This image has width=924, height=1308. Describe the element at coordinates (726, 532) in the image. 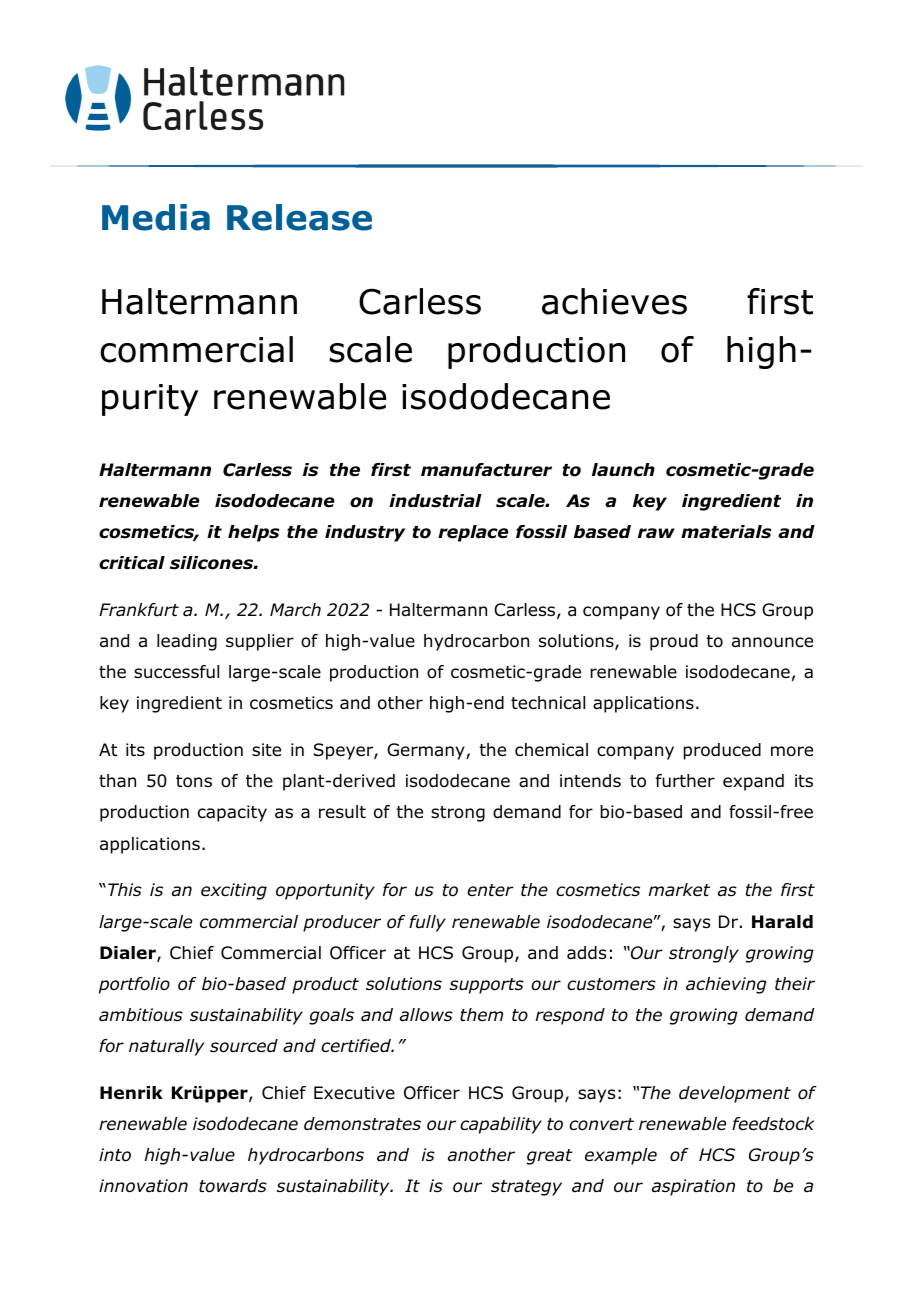

I see `materials` at that location.
